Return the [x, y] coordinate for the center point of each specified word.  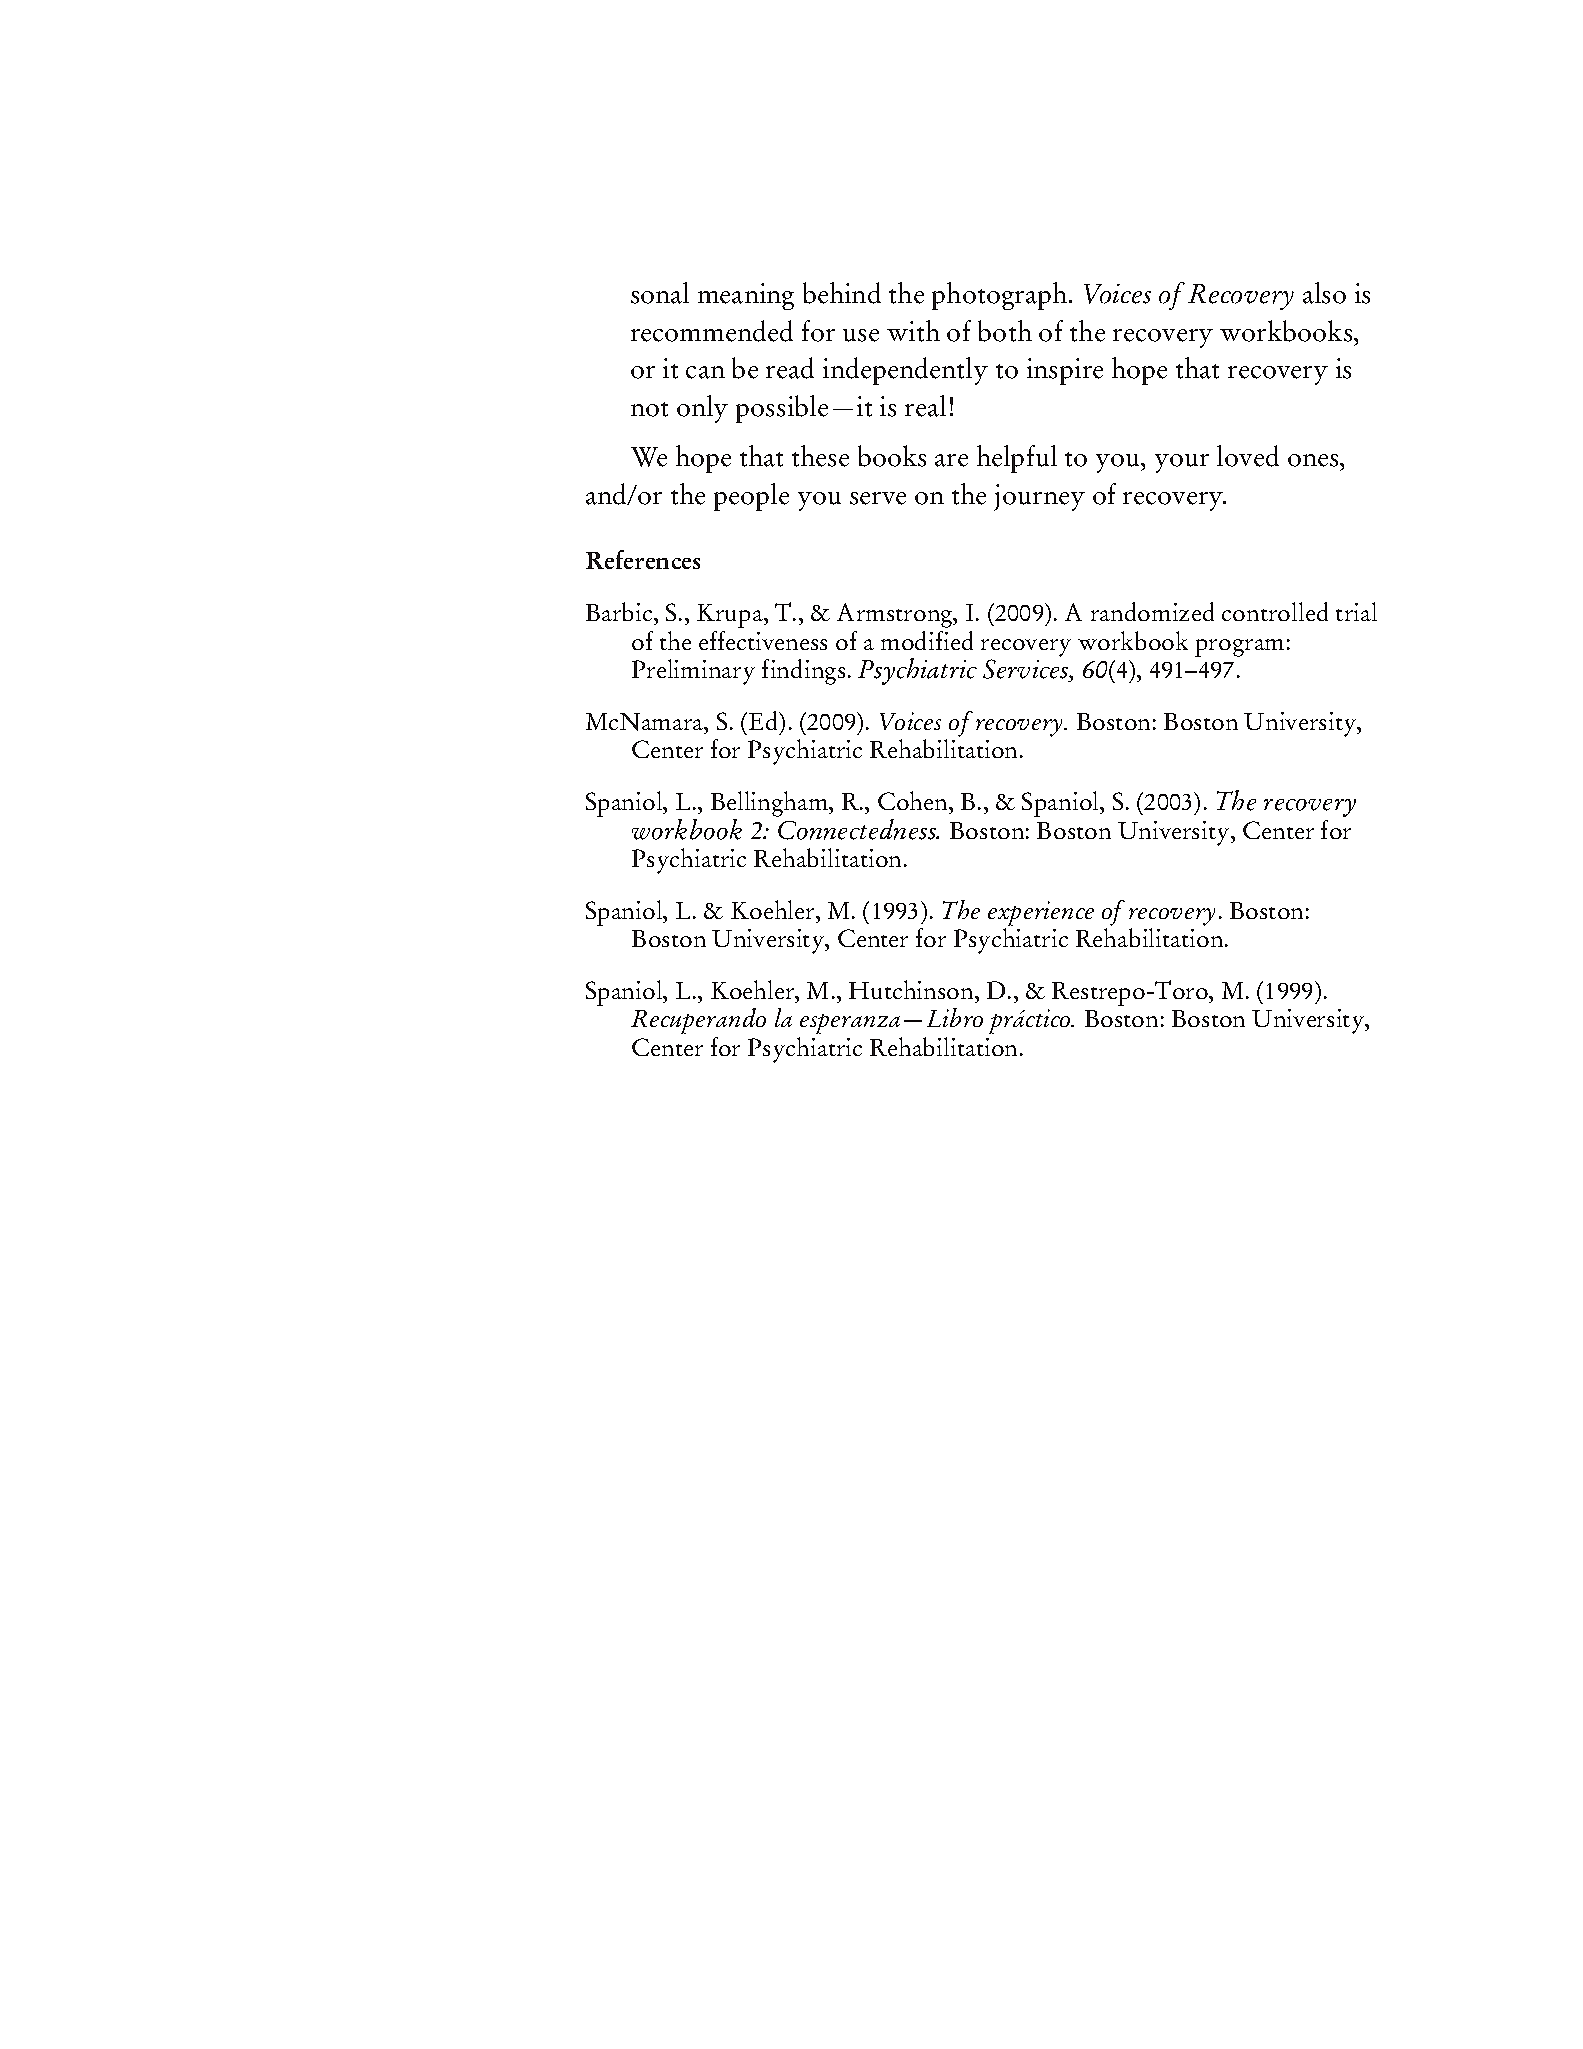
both [1005, 331]
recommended [712, 331]
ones [1314, 460]
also [1324, 293]
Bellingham [770, 804]
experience [1041, 913]
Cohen [914, 800]
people [751, 497]
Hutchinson [912, 989]
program [1239, 648]
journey [1039, 497]
